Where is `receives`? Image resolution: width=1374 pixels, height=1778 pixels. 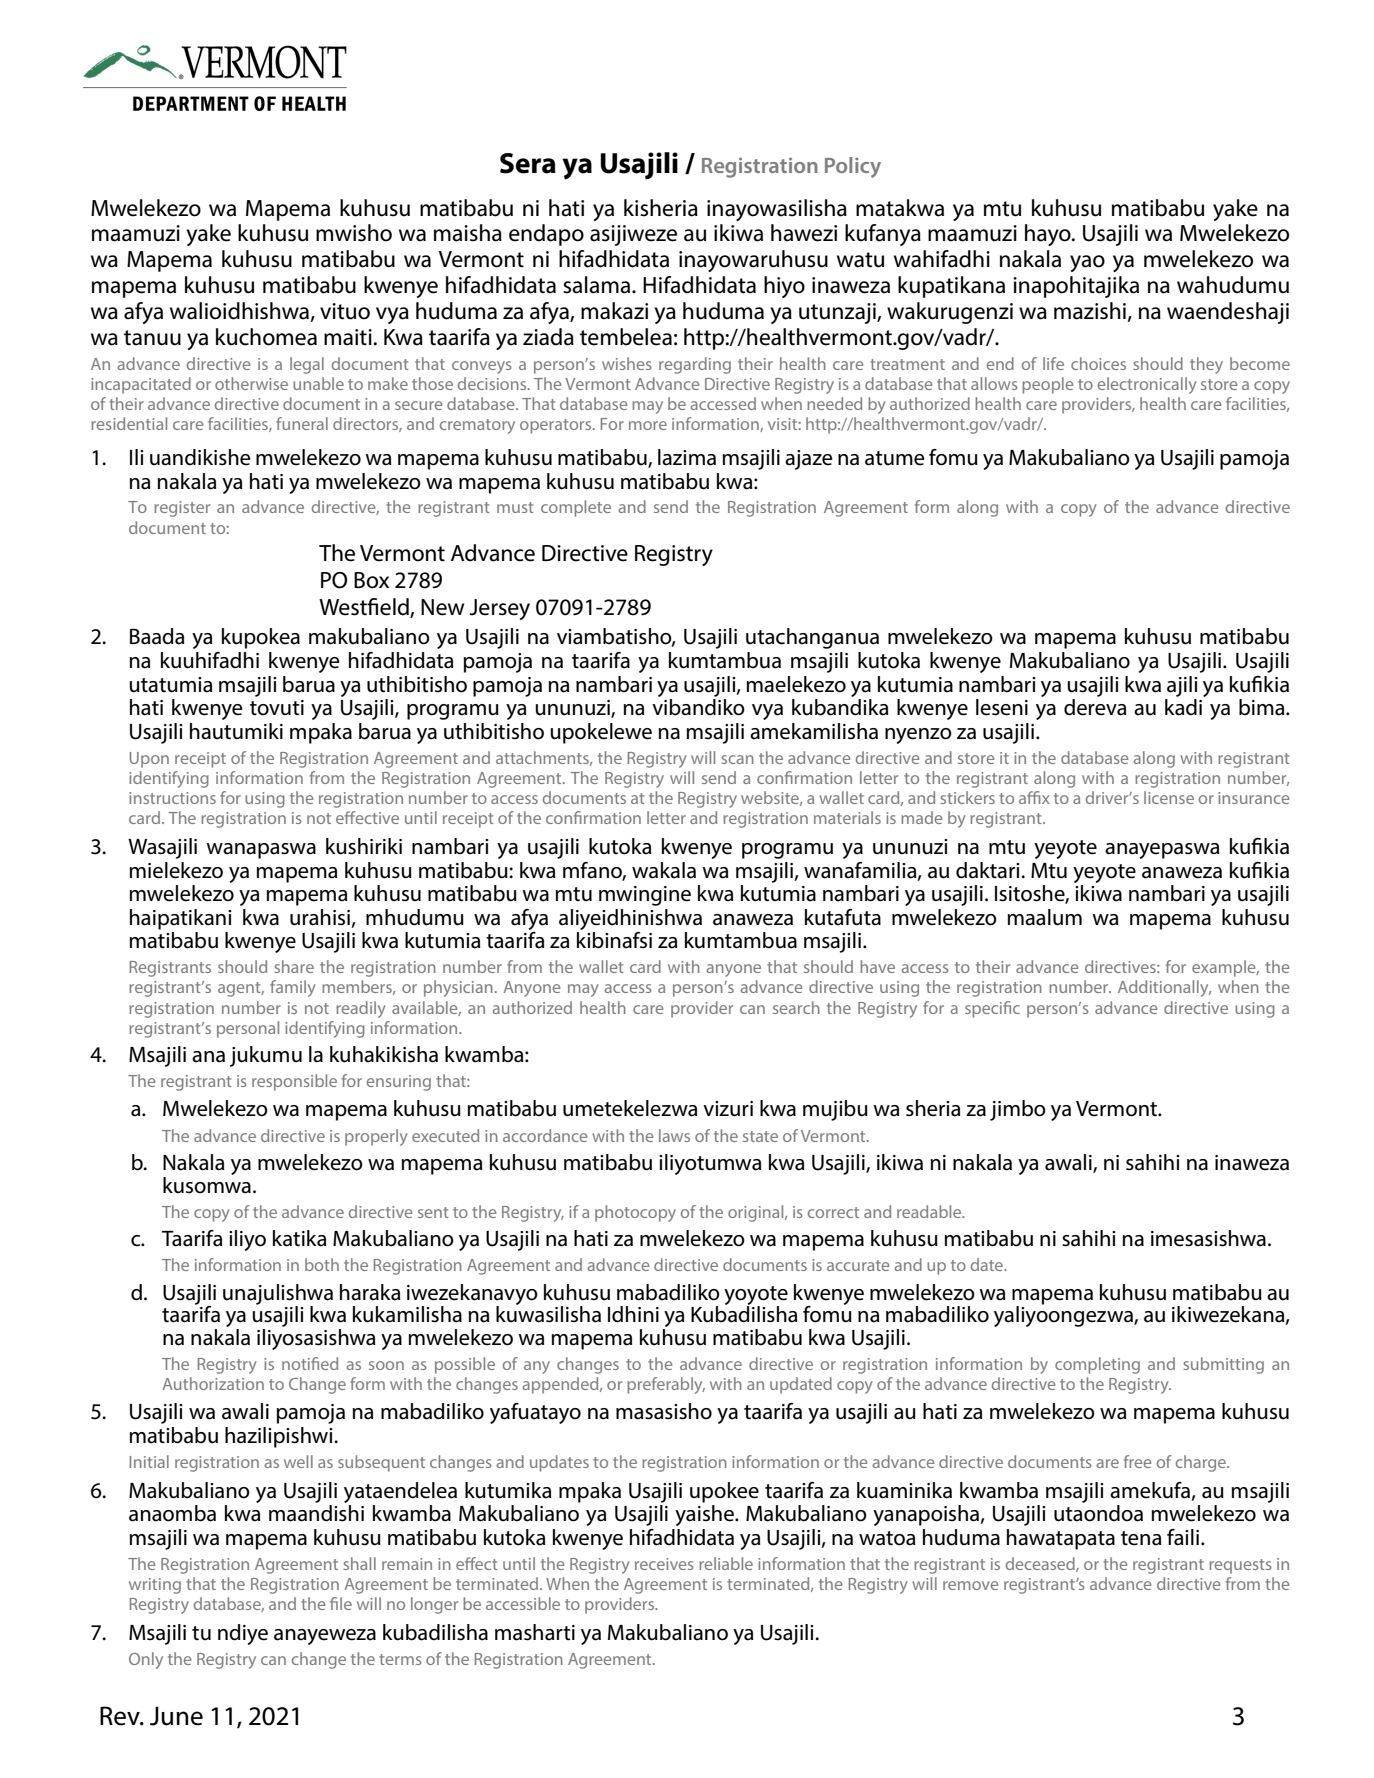
receives is located at coordinates (664, 1564).
